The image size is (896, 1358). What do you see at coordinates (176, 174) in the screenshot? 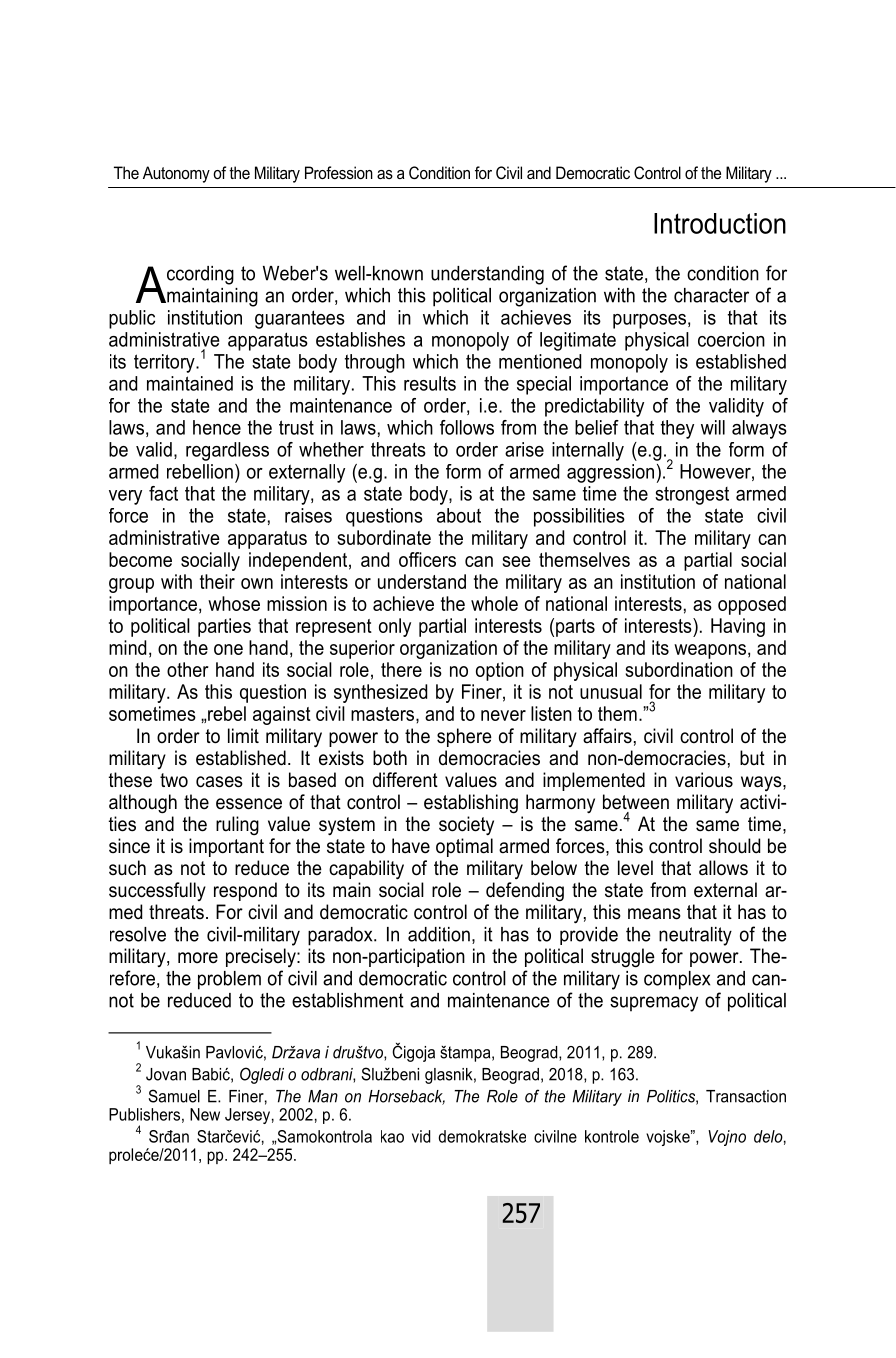
I see `Autonomy` at bounding box center [176, 174].
